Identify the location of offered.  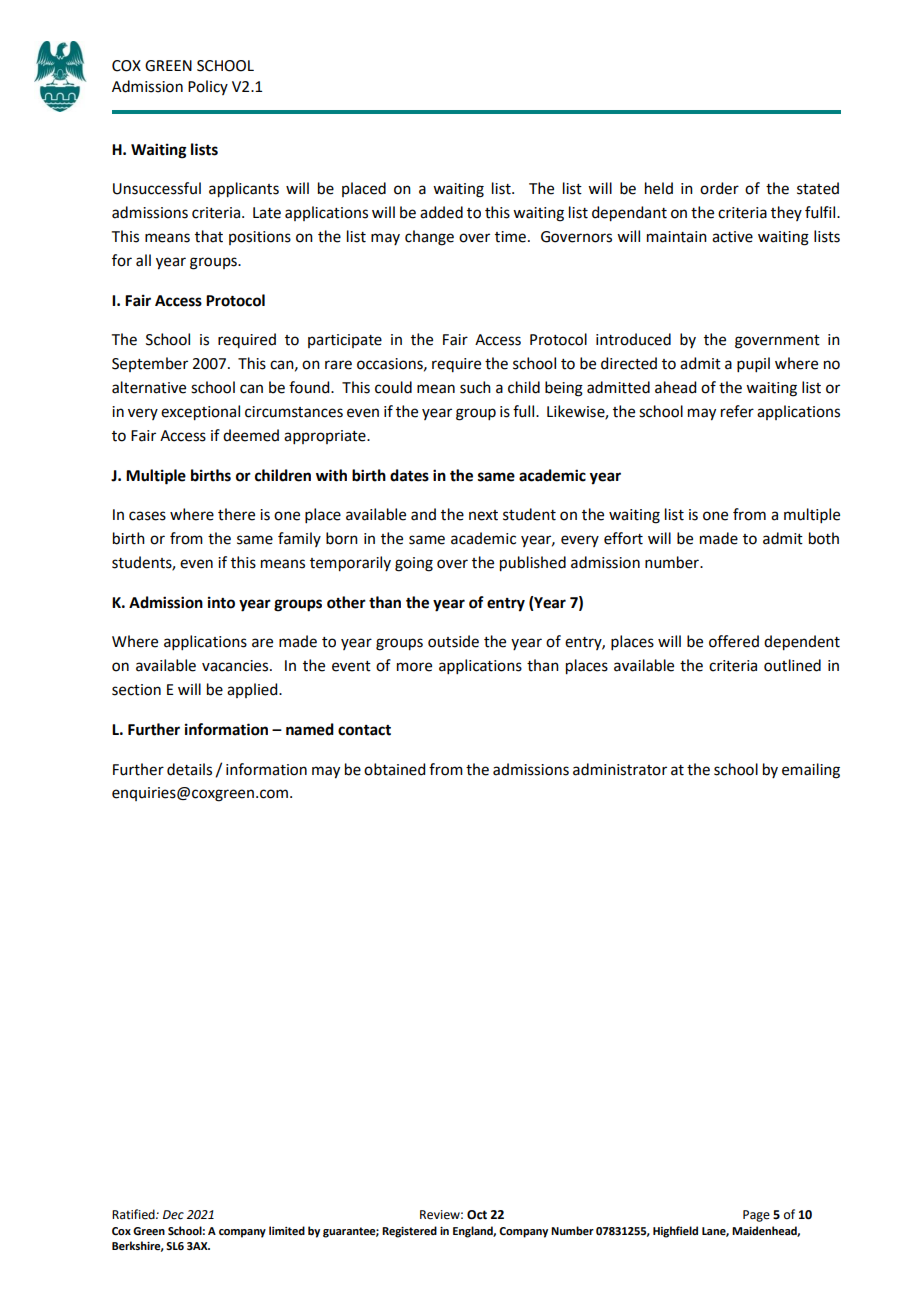
(734, 641).
